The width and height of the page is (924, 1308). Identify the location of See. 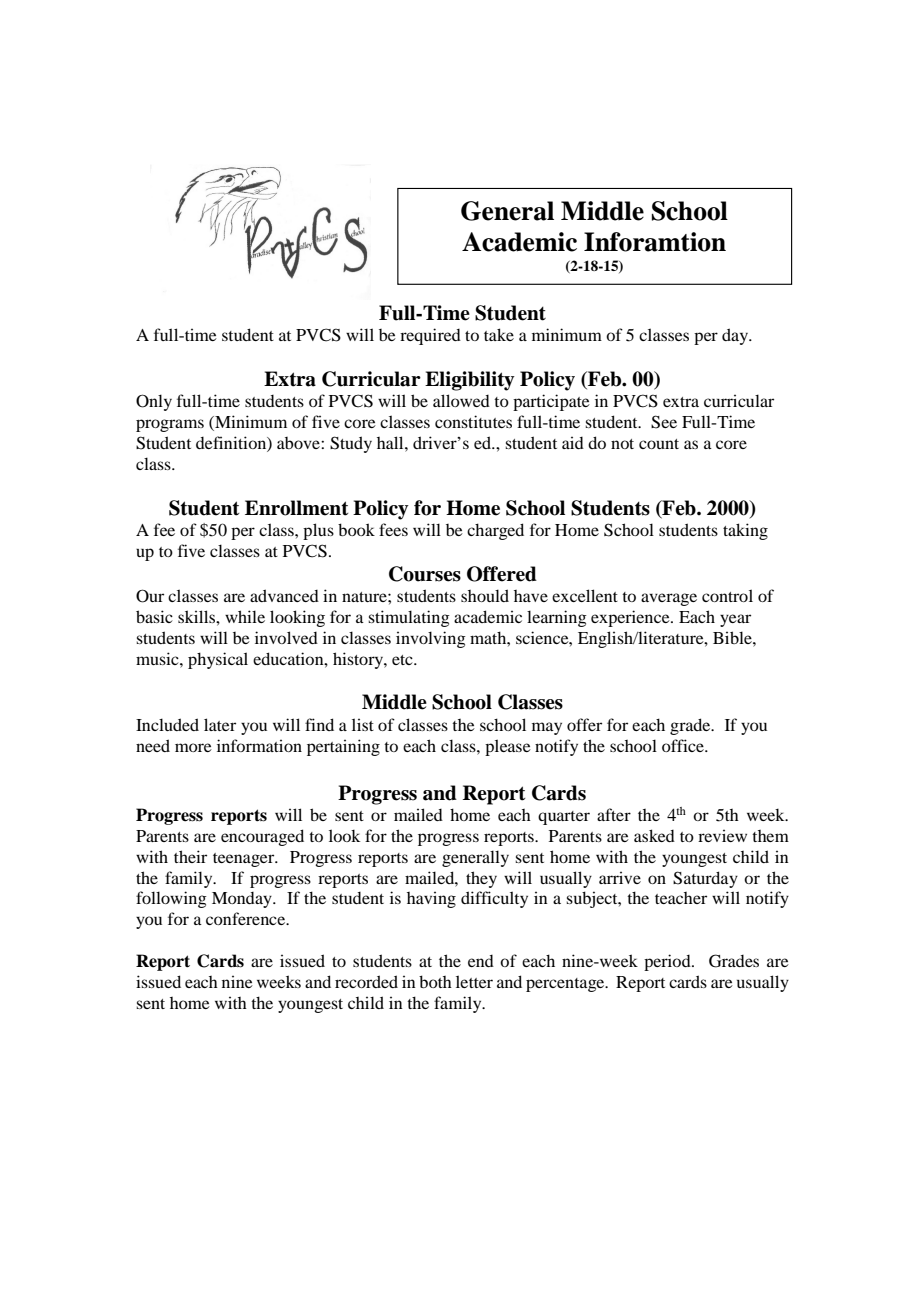
(664, 422).
